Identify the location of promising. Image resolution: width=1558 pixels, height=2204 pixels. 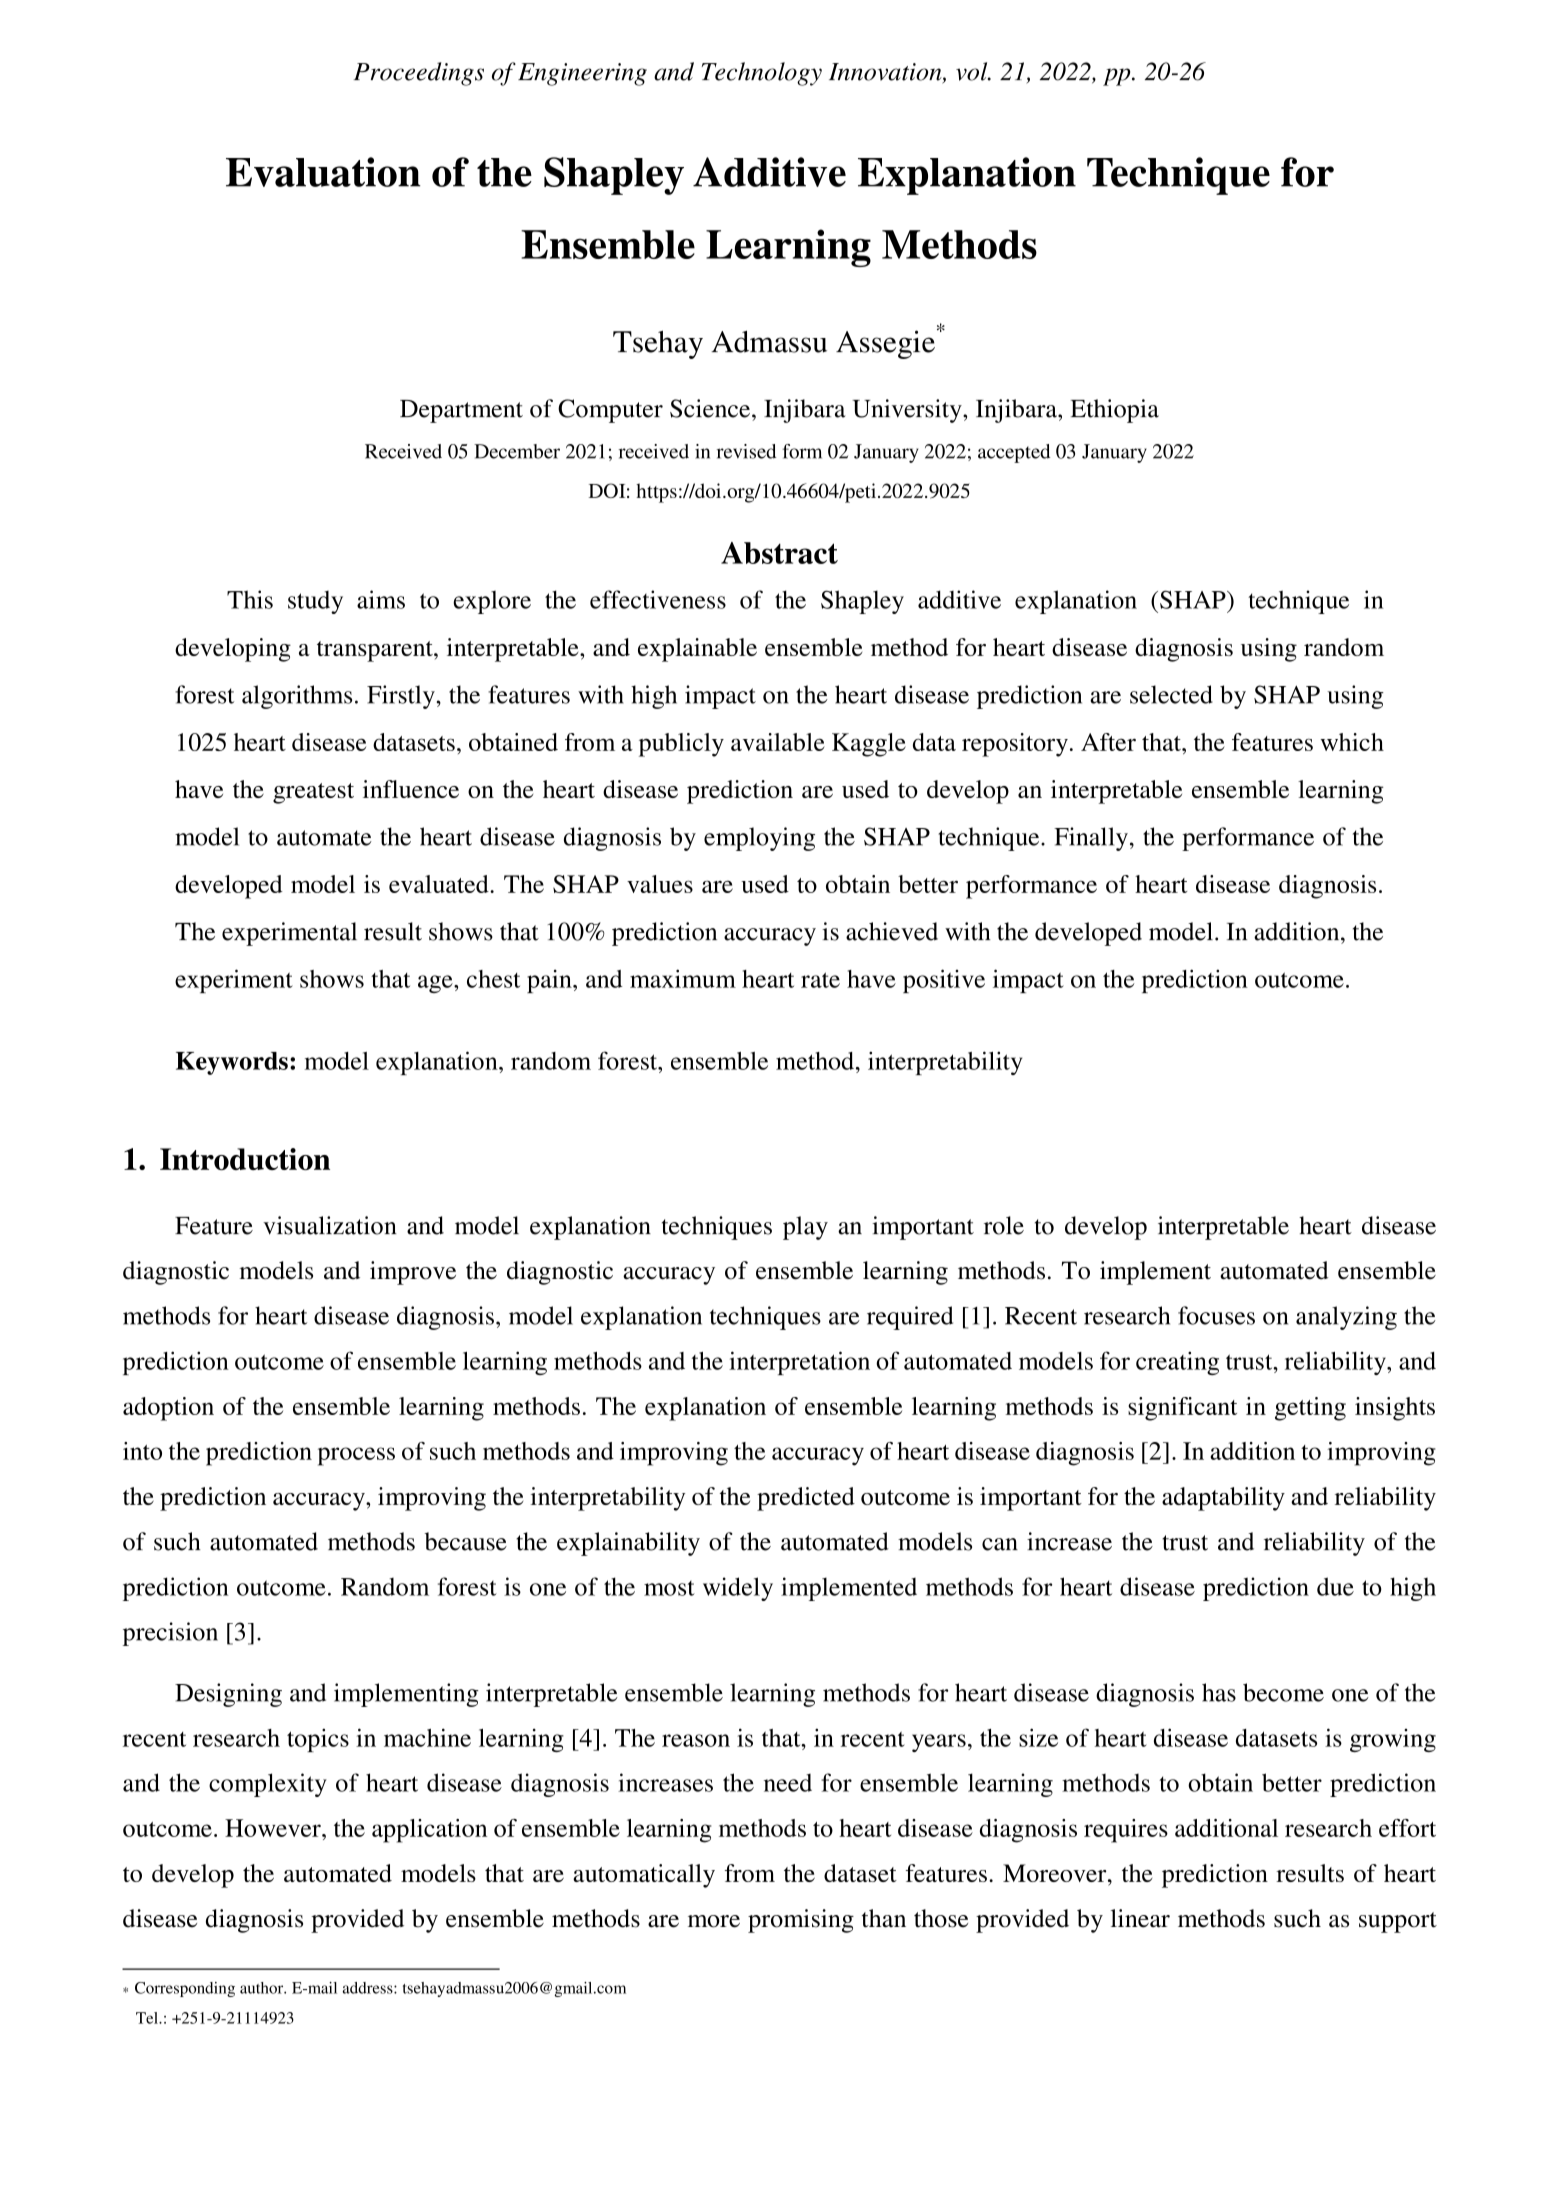
(801, 1921).
